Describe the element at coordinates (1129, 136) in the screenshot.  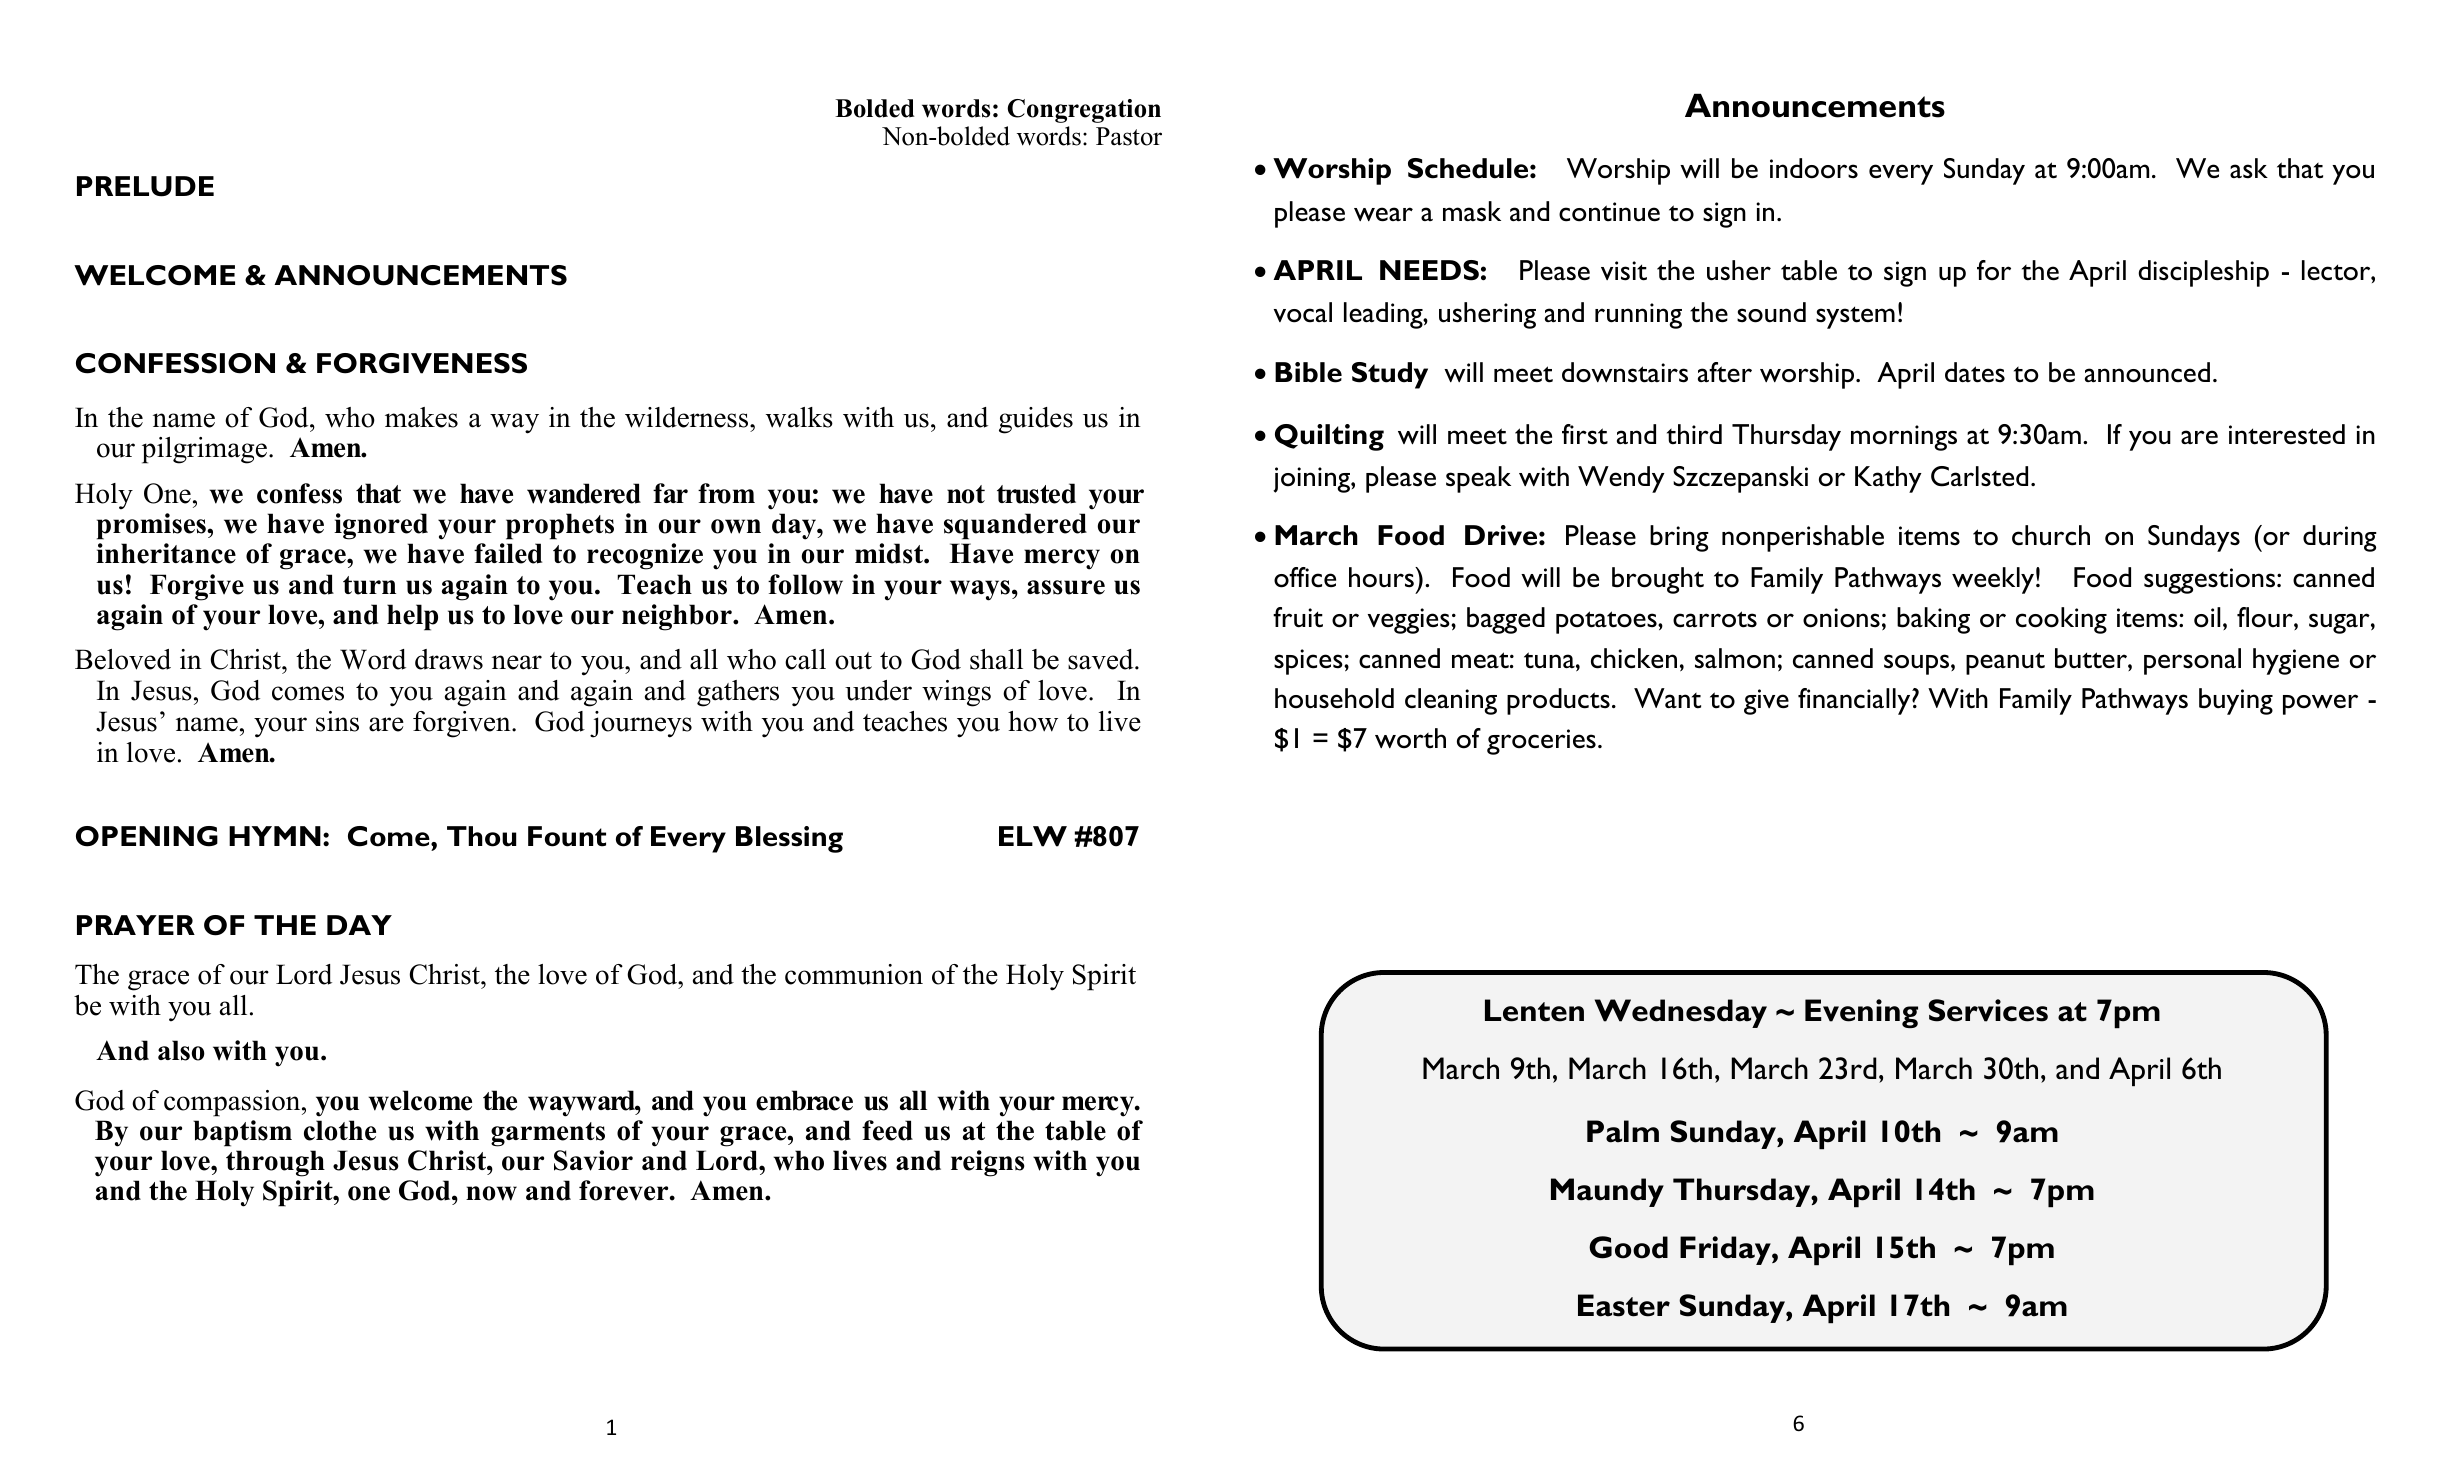
I see `Pastor` at that location.
